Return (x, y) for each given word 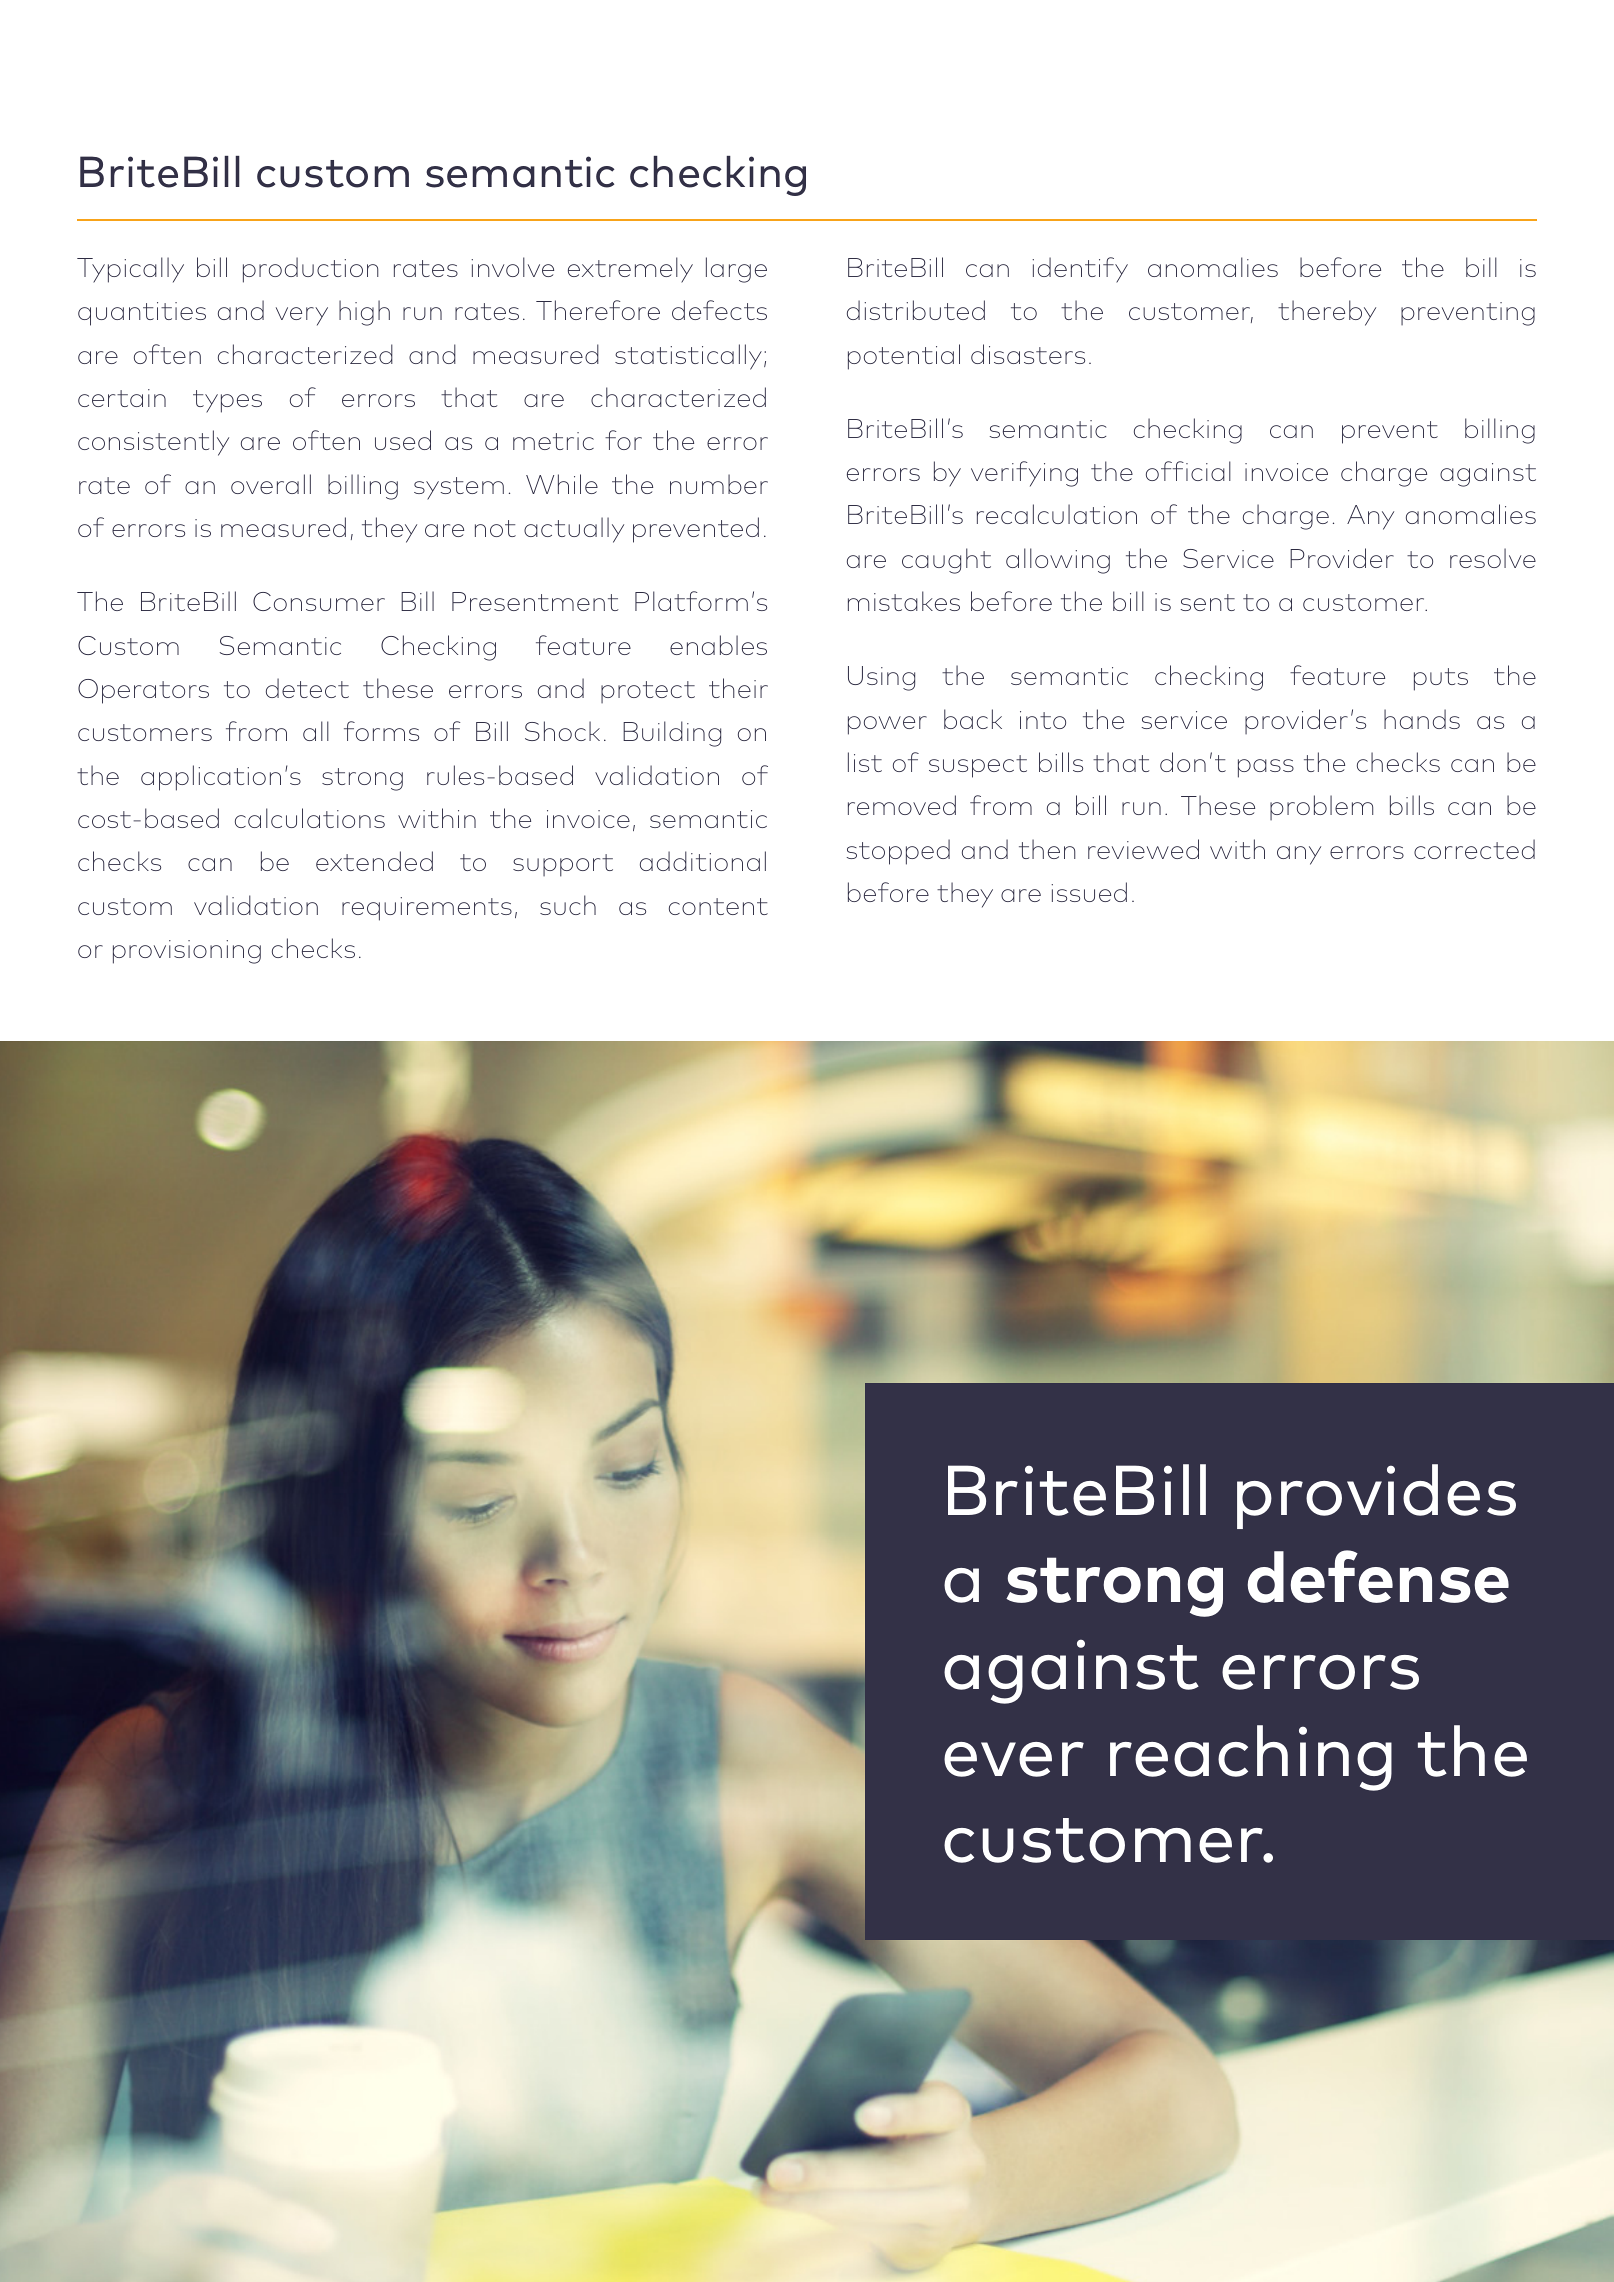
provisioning (187, 952)
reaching (1251, 1758)
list (865, 762)
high (364, 313)
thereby (1327, 313)
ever (1014, 1759)
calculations (310, 818)
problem (1321, 807)
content (718, 906)
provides (1376, 1496)
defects (719, 310)
